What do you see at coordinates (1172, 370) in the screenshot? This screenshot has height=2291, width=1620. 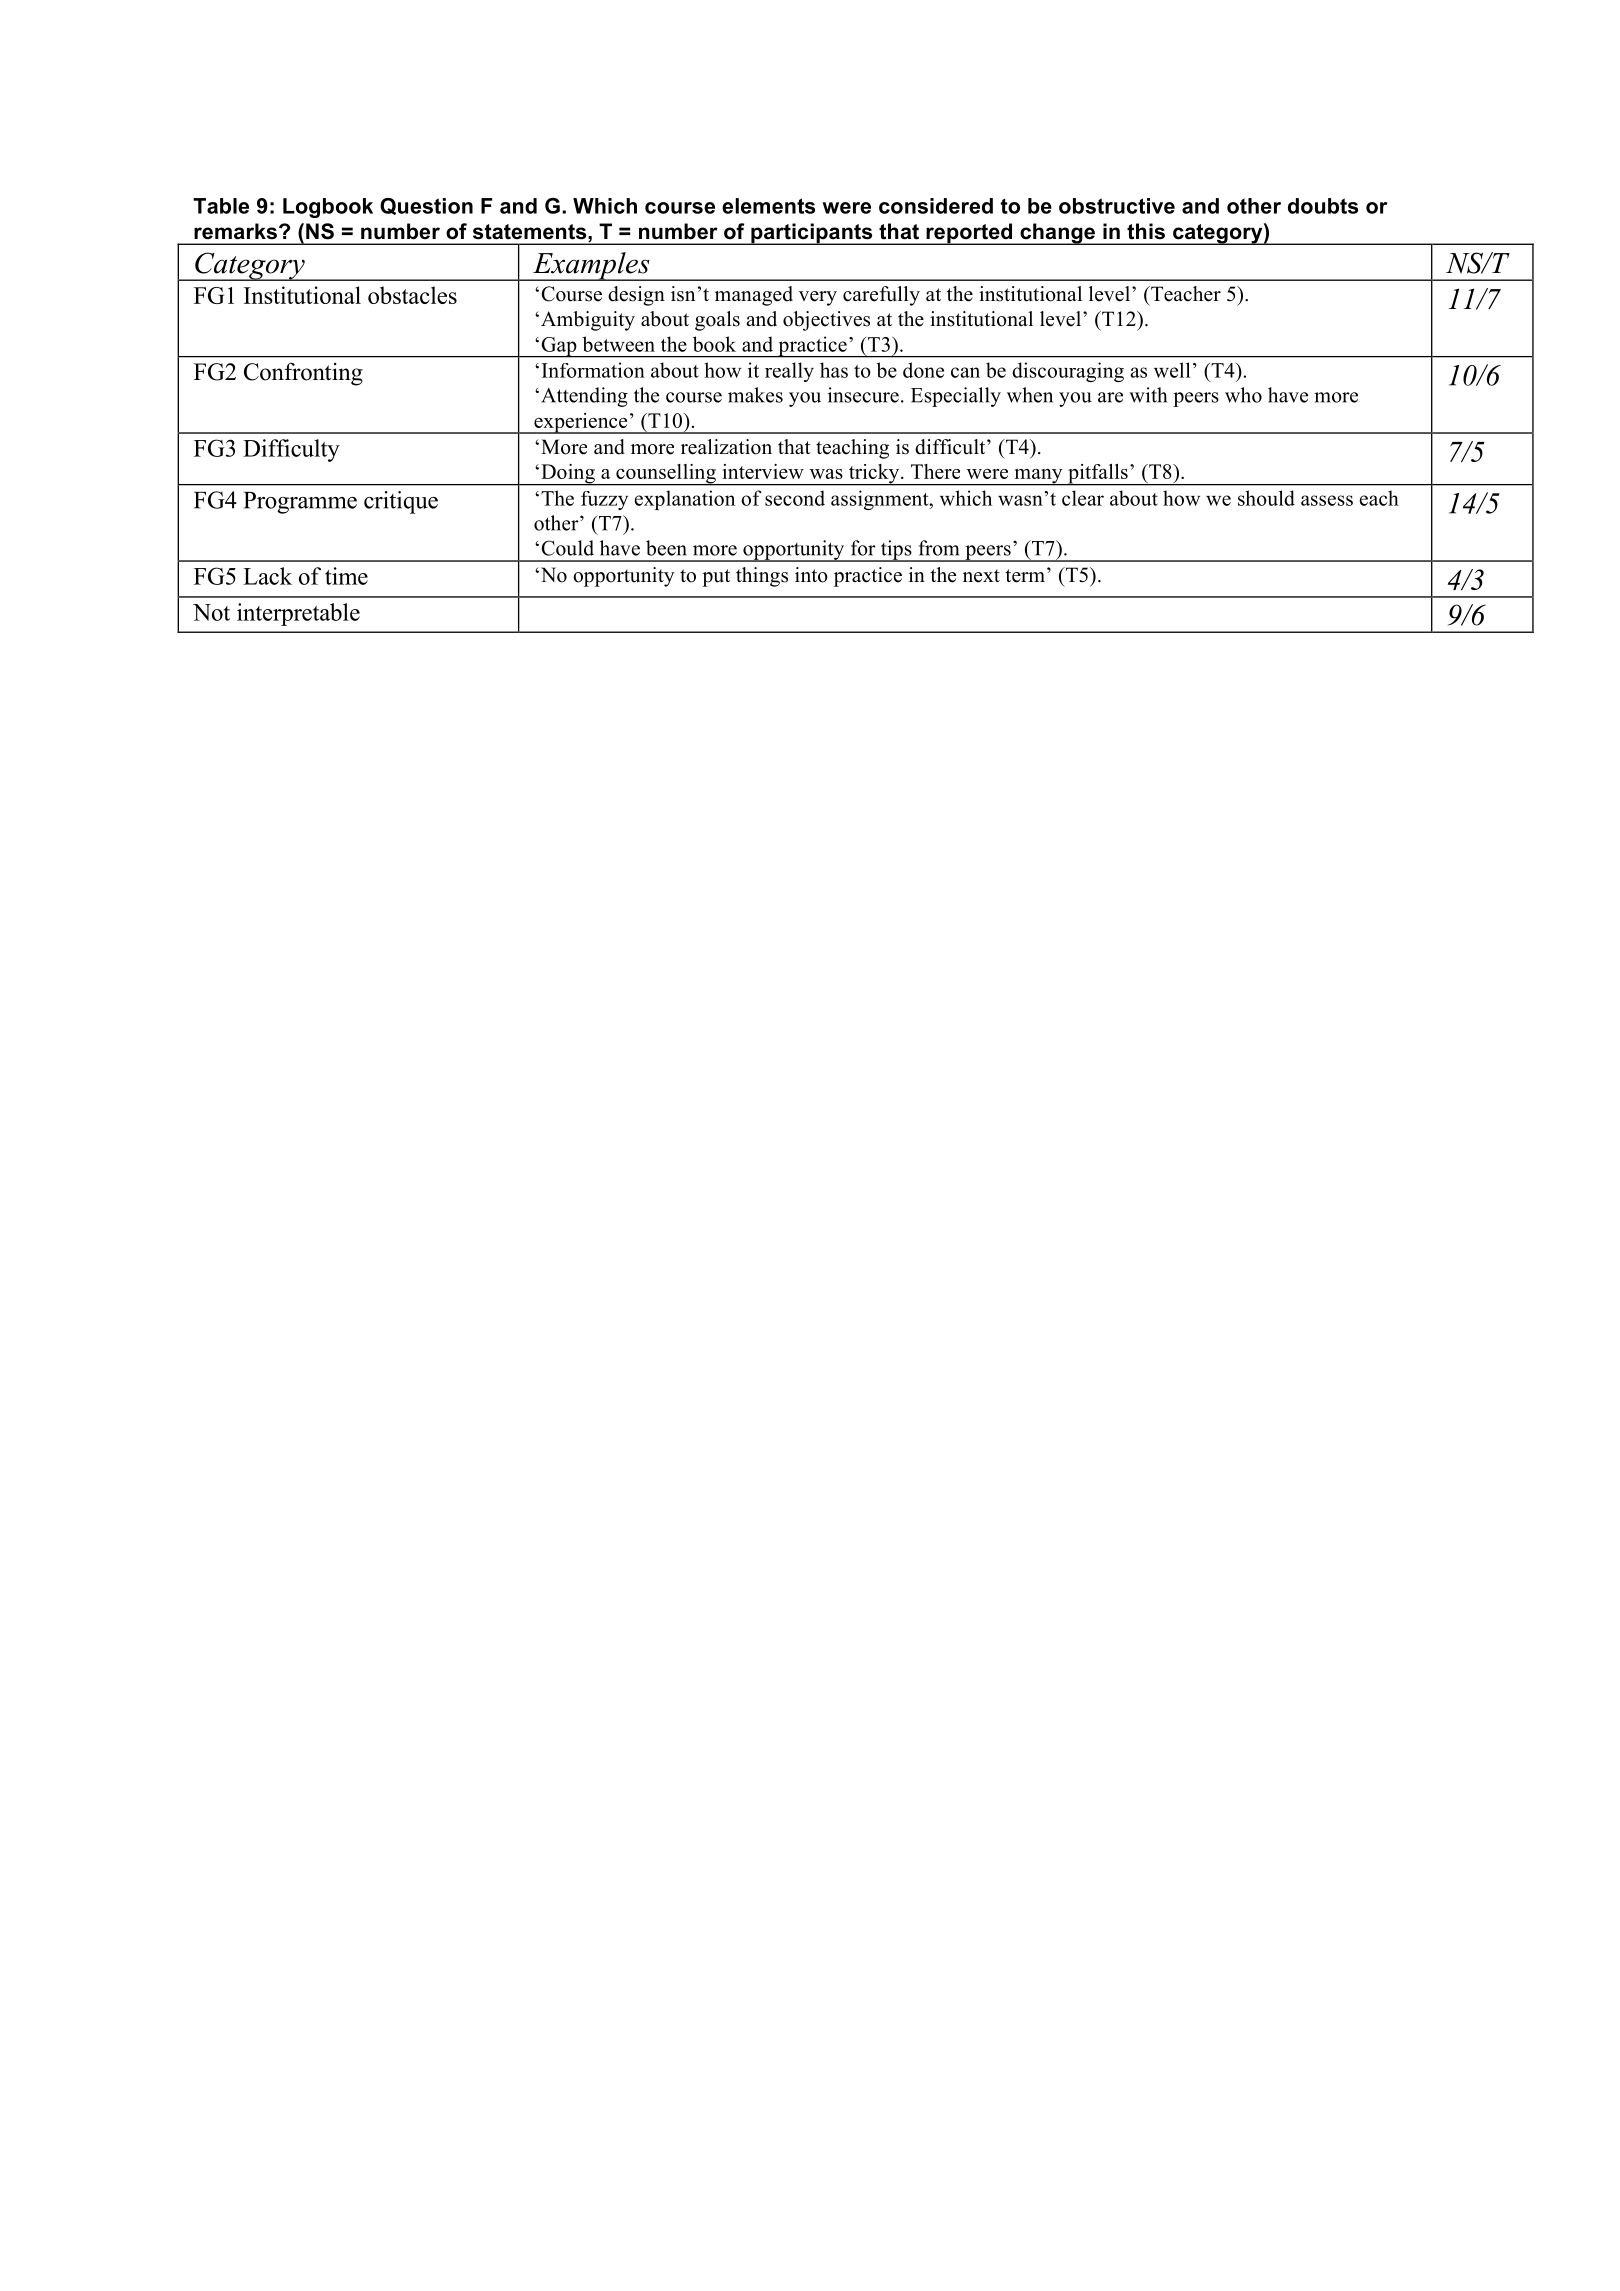 I see `well` at bounding box center [1172, 370].
